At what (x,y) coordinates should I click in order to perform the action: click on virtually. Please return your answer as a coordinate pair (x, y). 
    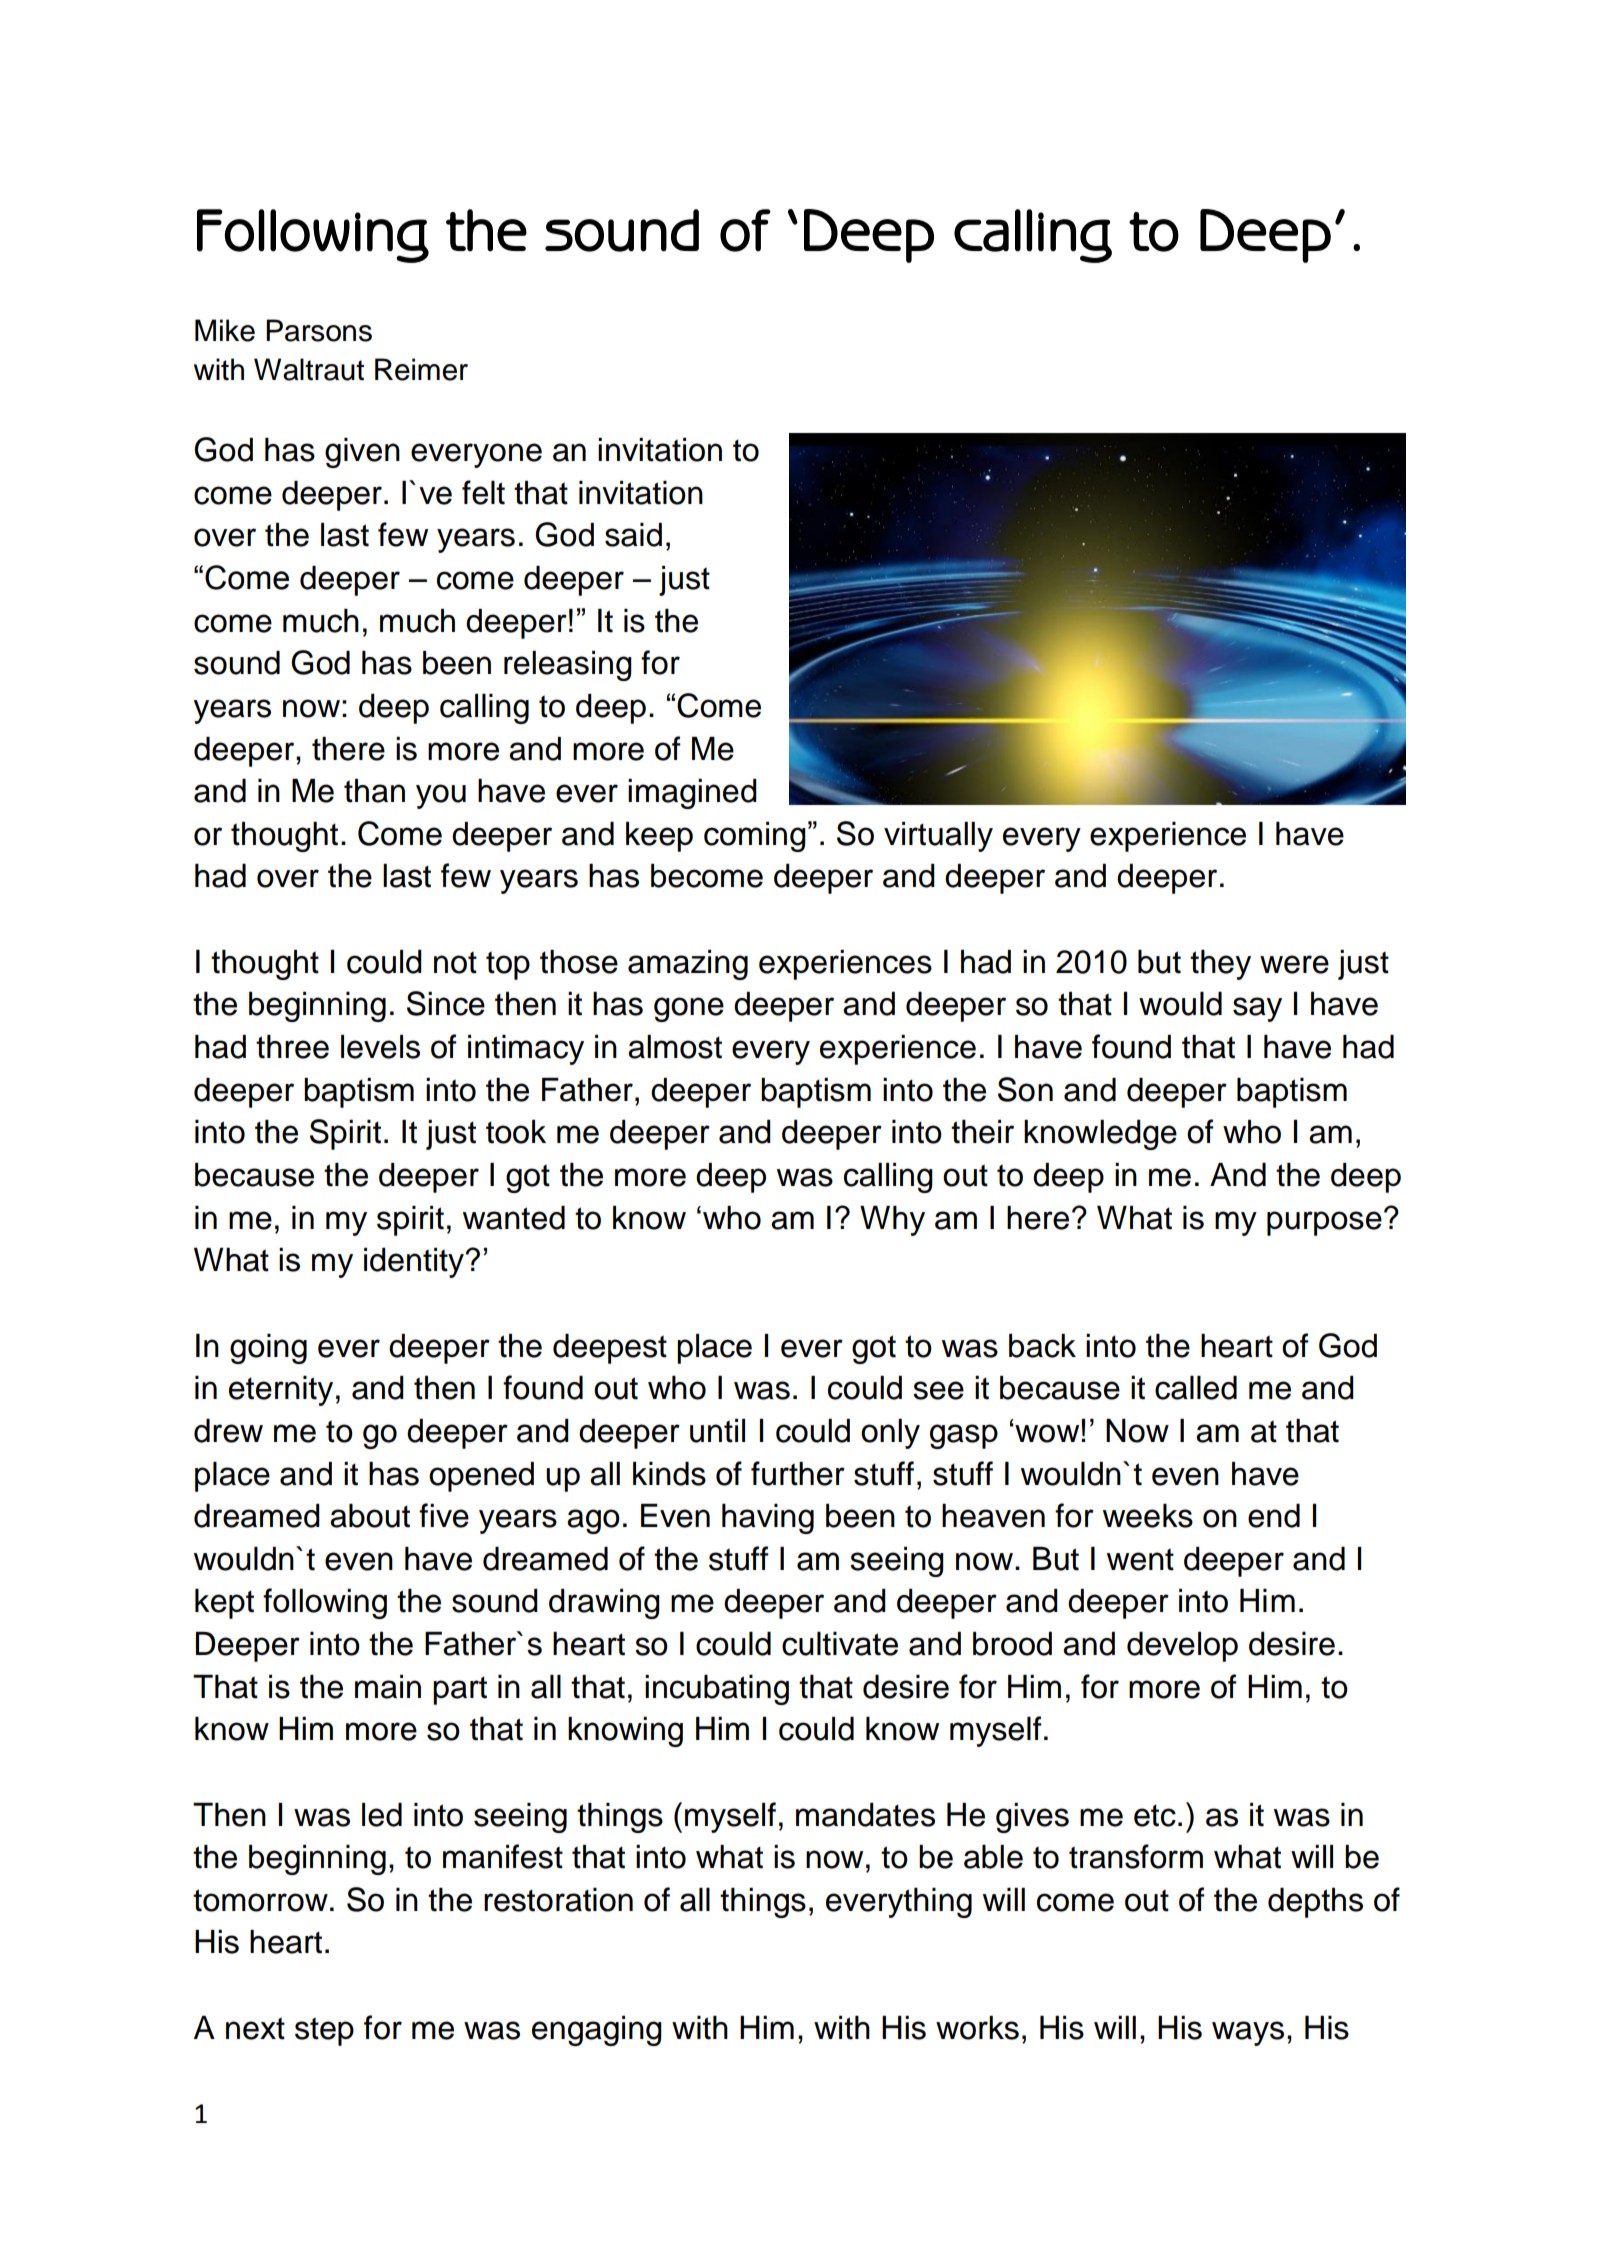
    Looking at the image, I should click on (938, 837).
